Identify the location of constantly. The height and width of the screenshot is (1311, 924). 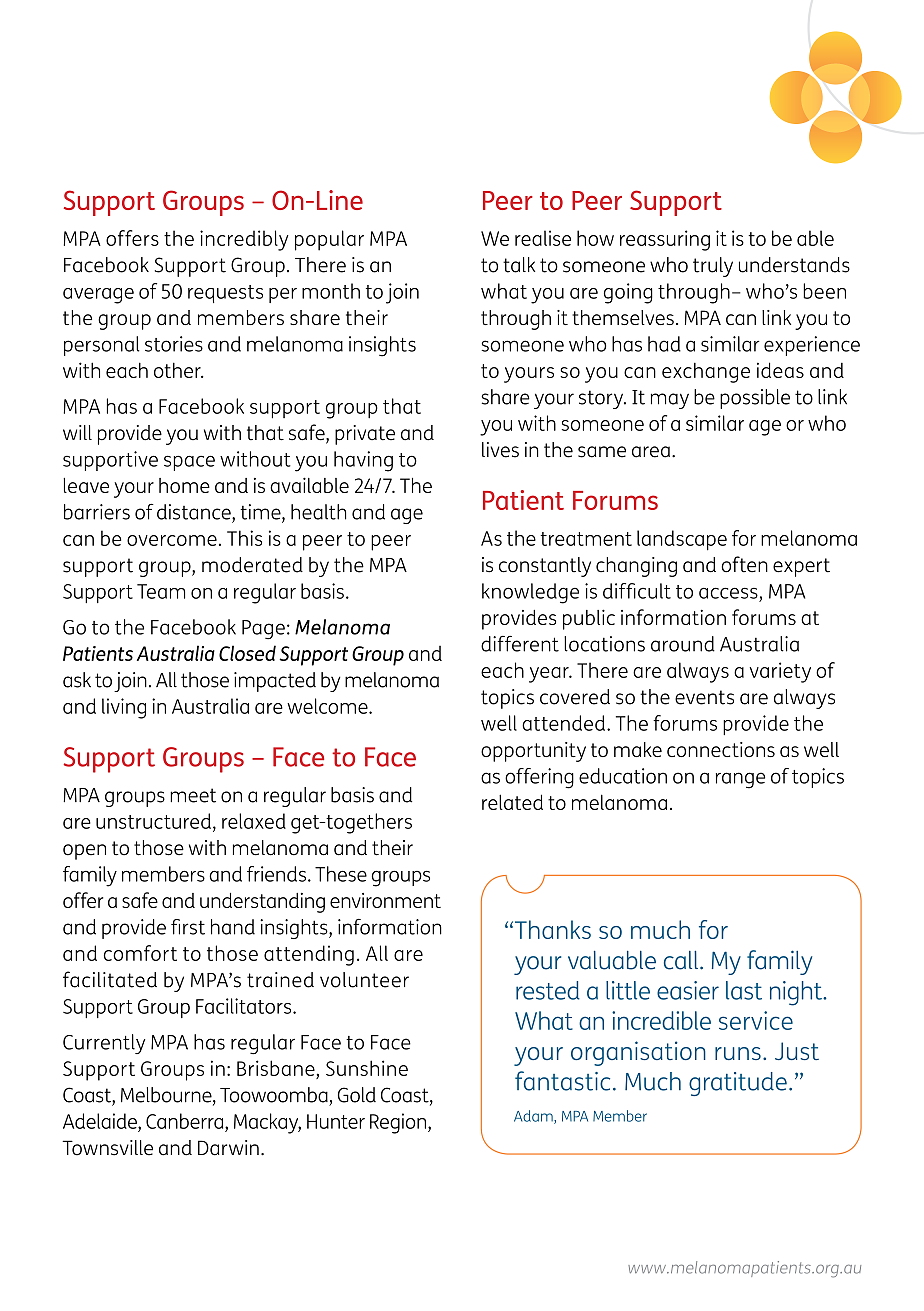
(545, 567).
